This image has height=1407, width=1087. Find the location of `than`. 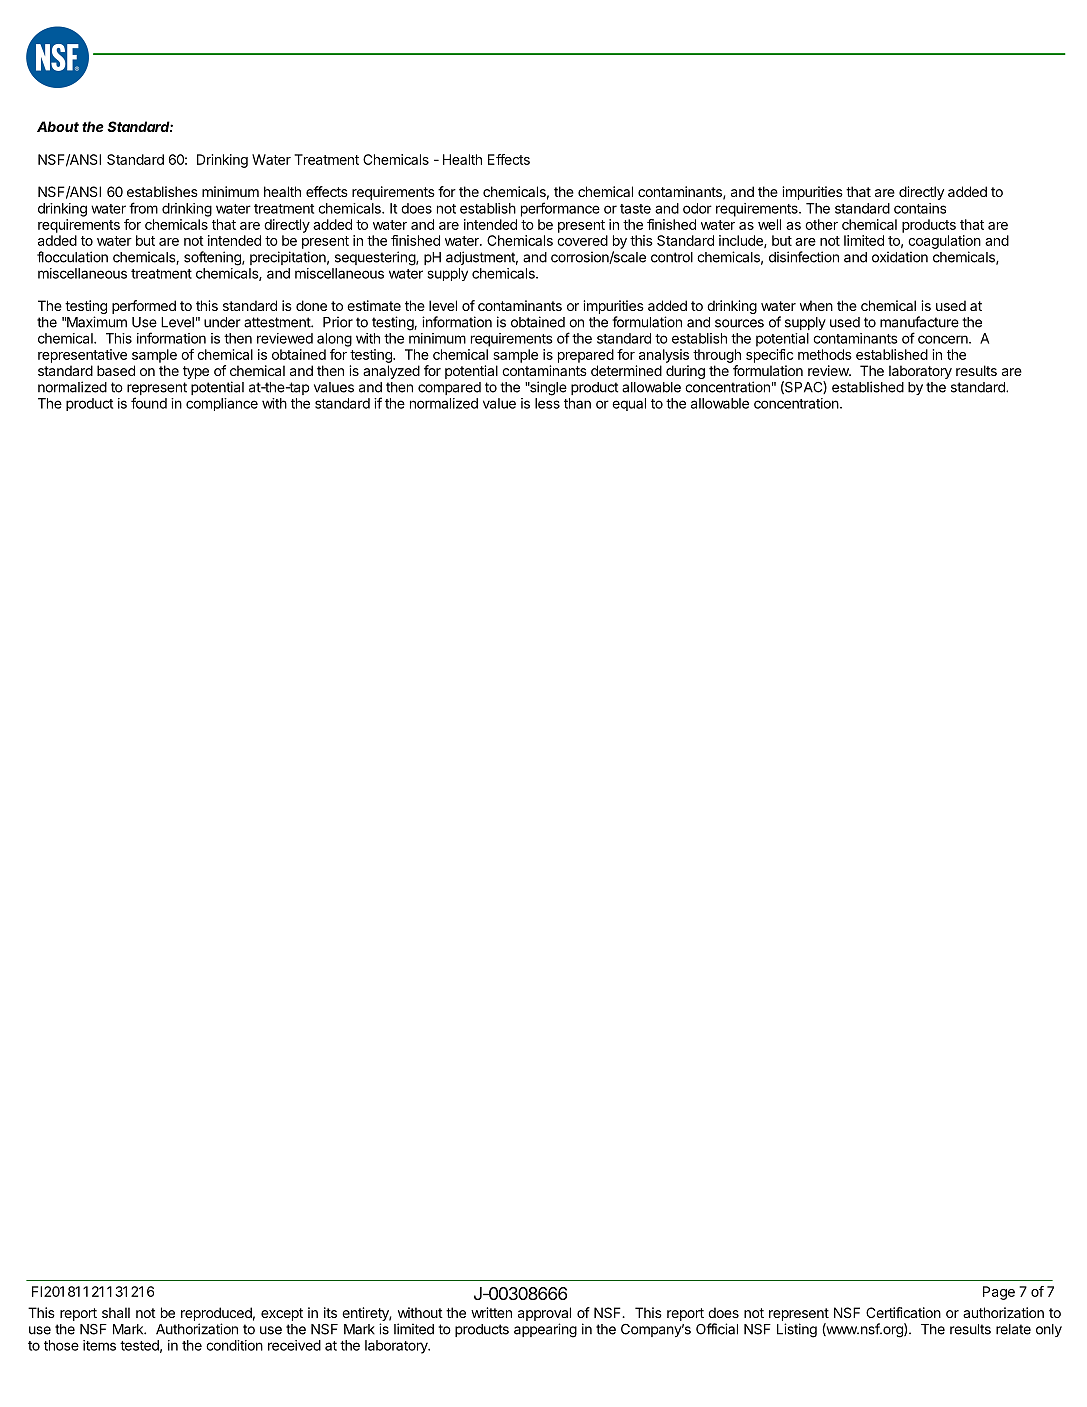

than is located at coordinates (577, 403).
